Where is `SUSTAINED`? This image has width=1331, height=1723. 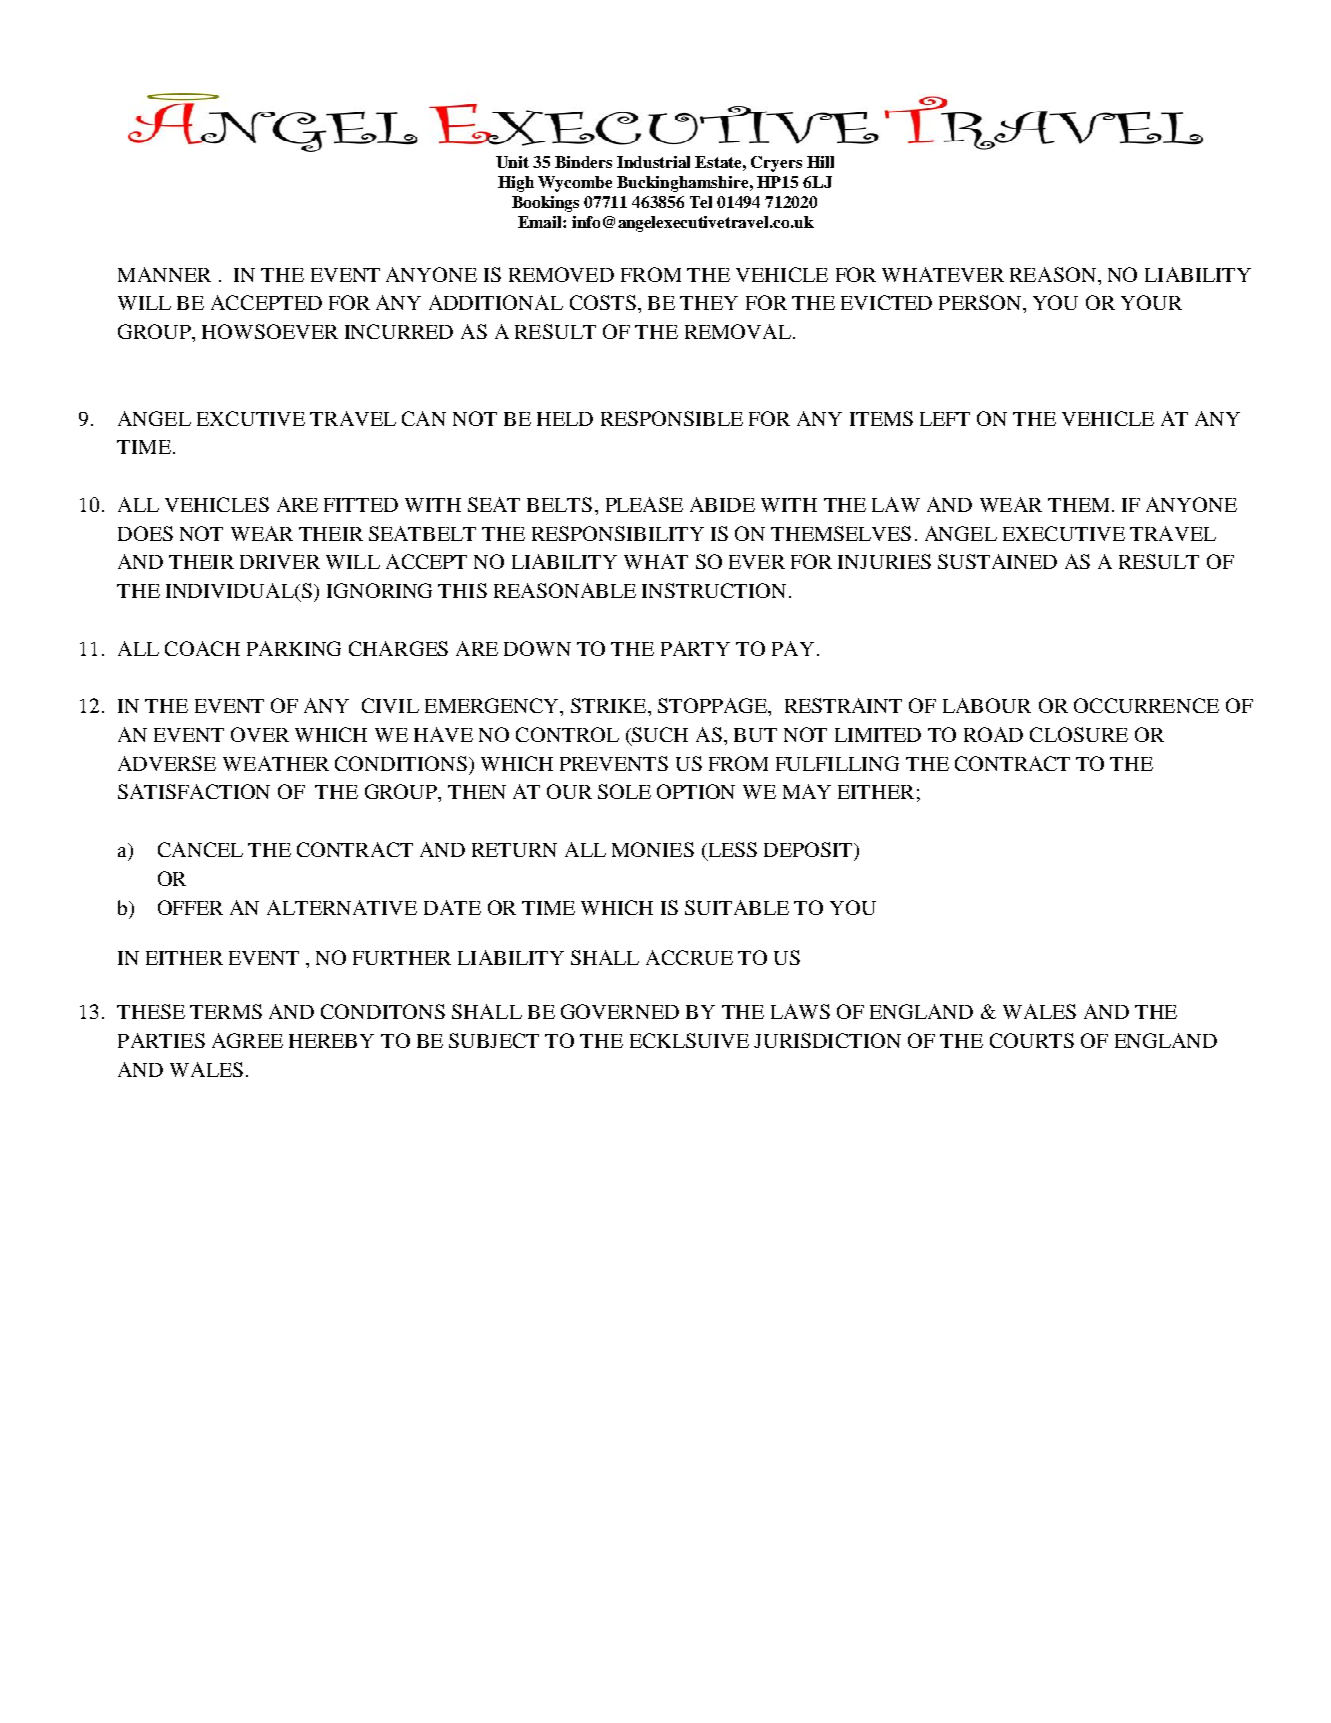 SUSTAINED is located at coordinates (997, 561).
